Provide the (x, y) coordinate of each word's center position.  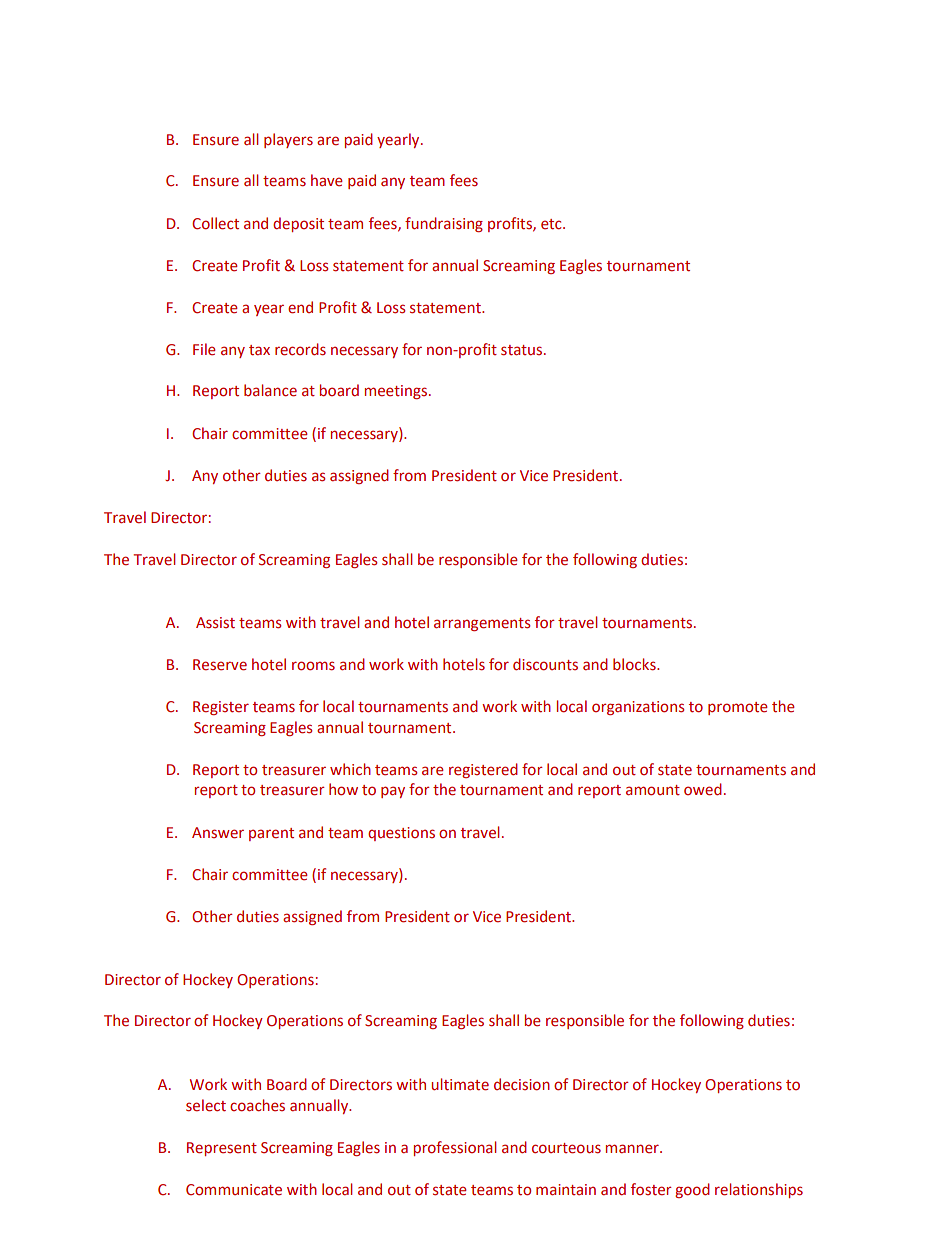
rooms (313, 666)
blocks (635, 664)
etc (552, 224)
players (288, 140)
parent (271, 834)
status (523, 350)
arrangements (482, 624)
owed (703, 789)
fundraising (444, 224)
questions (401, 834)
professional (455, 1148)
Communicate (234, 1190)
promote (738, 708)
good (692, 1190)
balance (270, 390)
